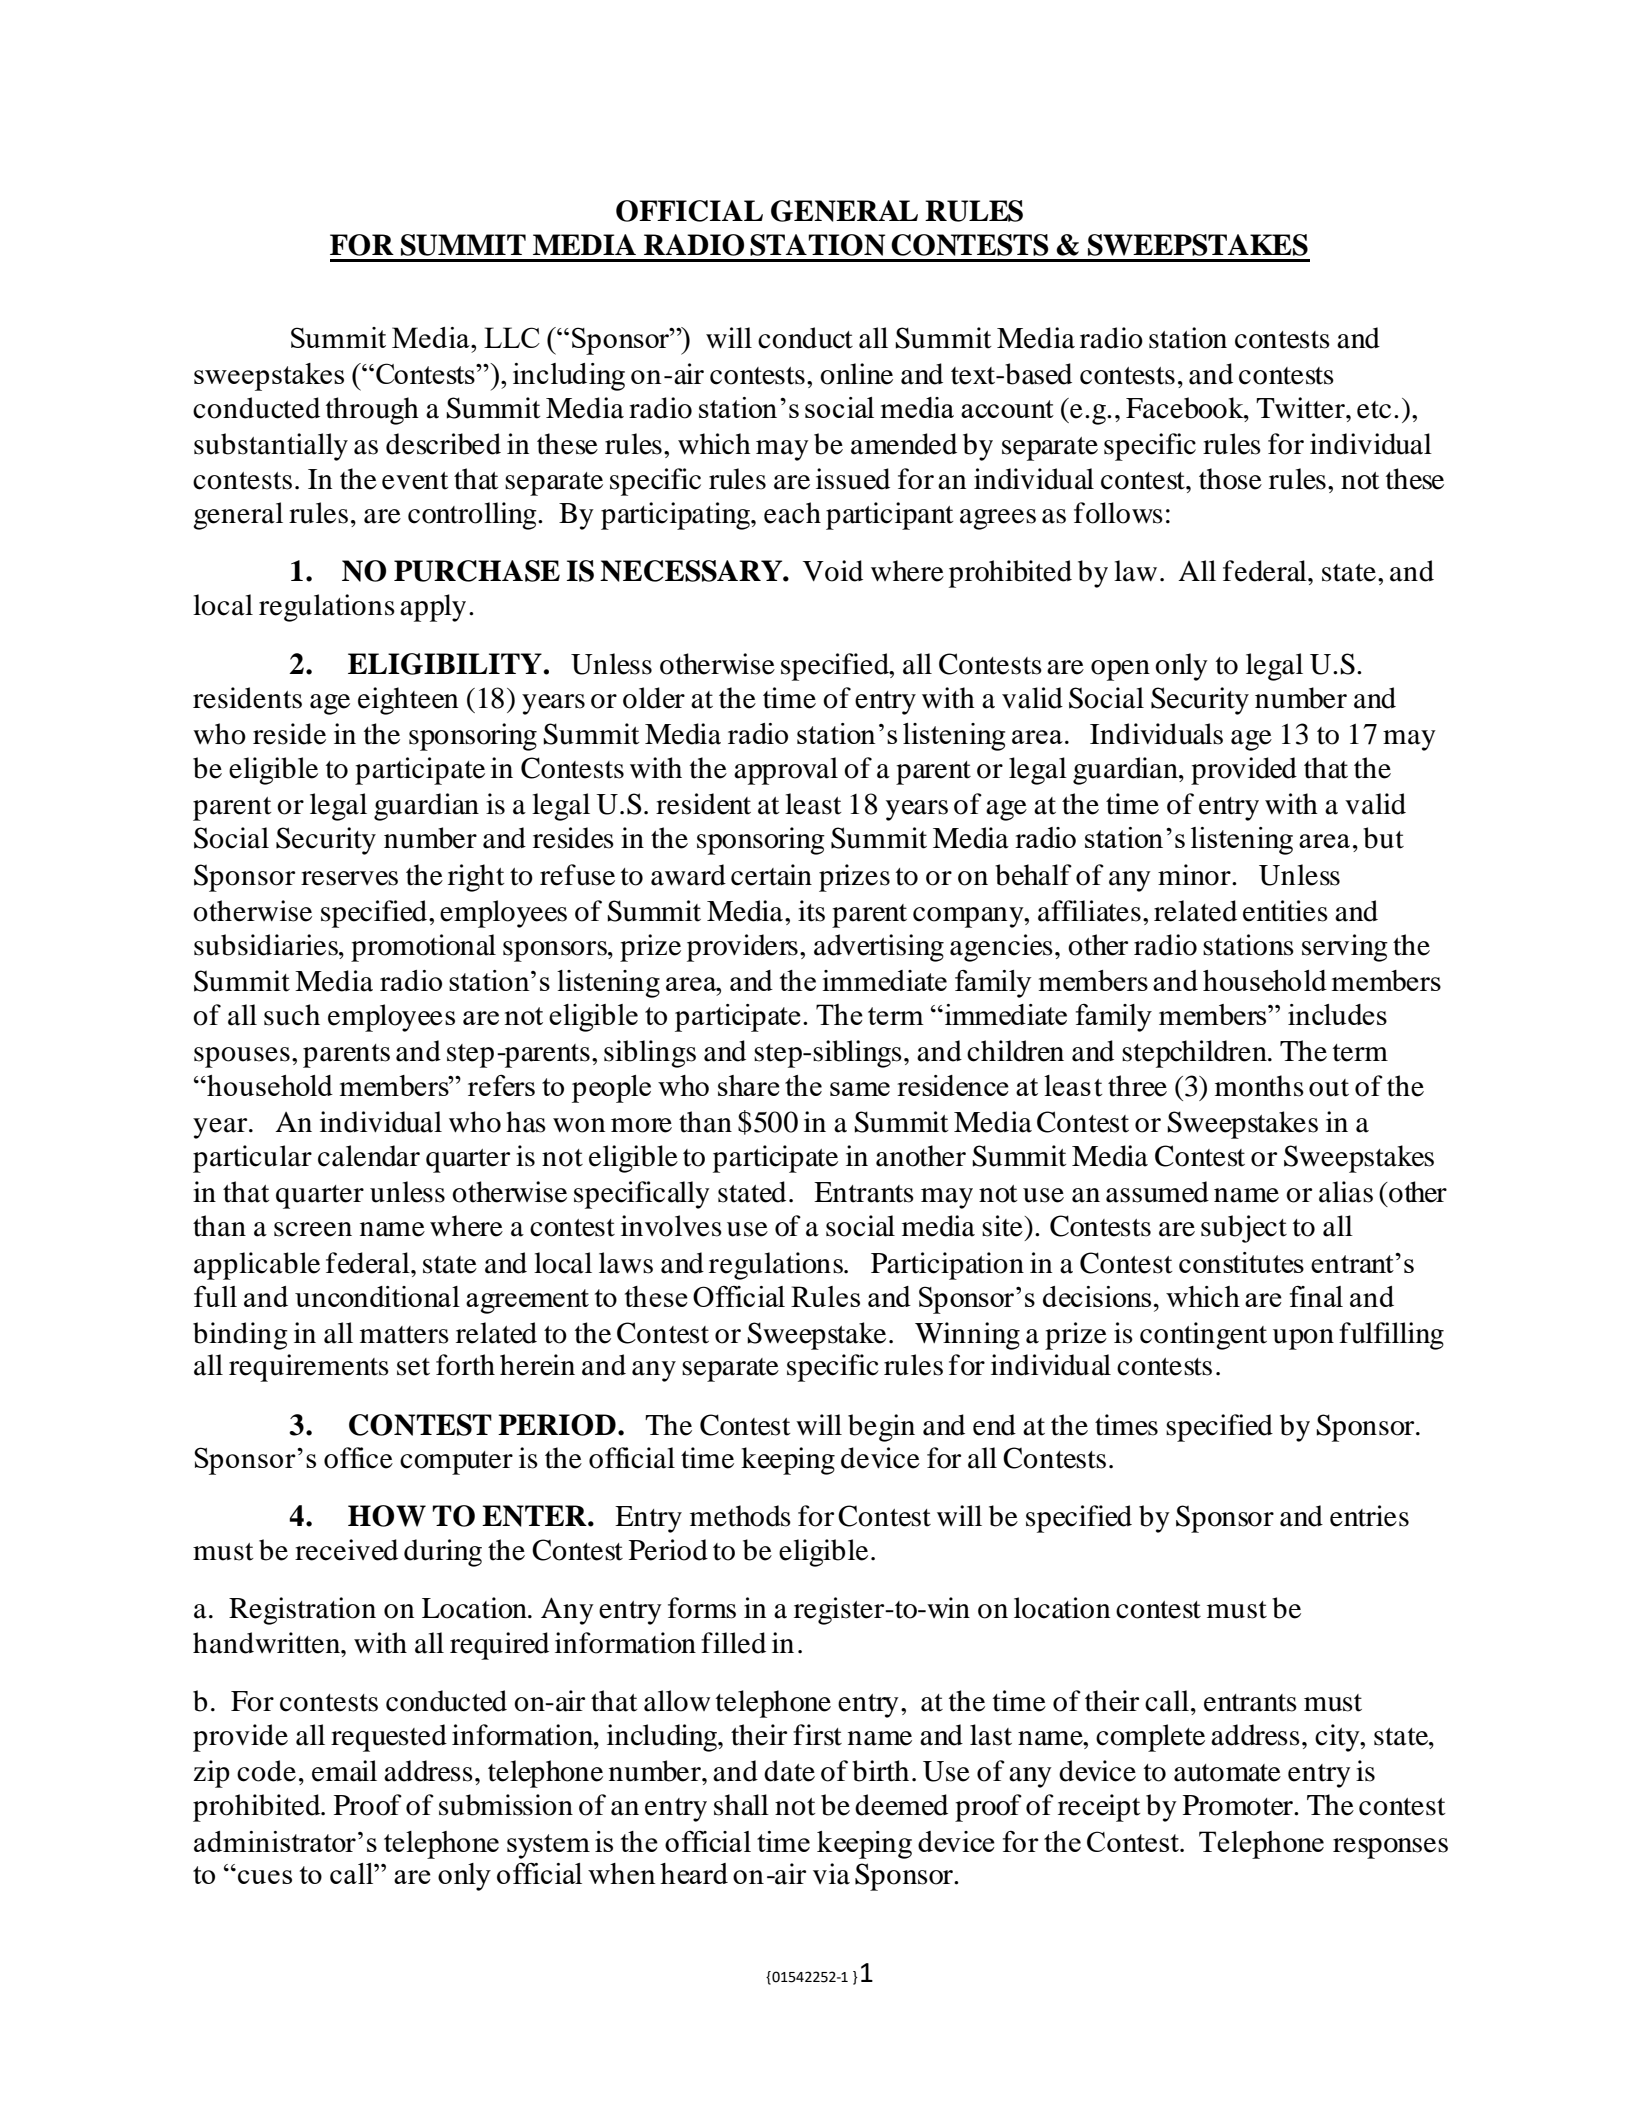 This screenshot has height=2121, width=1639. Describe the element at coordinates (771, 875) in the screenshot. I see `certain` at that location.
